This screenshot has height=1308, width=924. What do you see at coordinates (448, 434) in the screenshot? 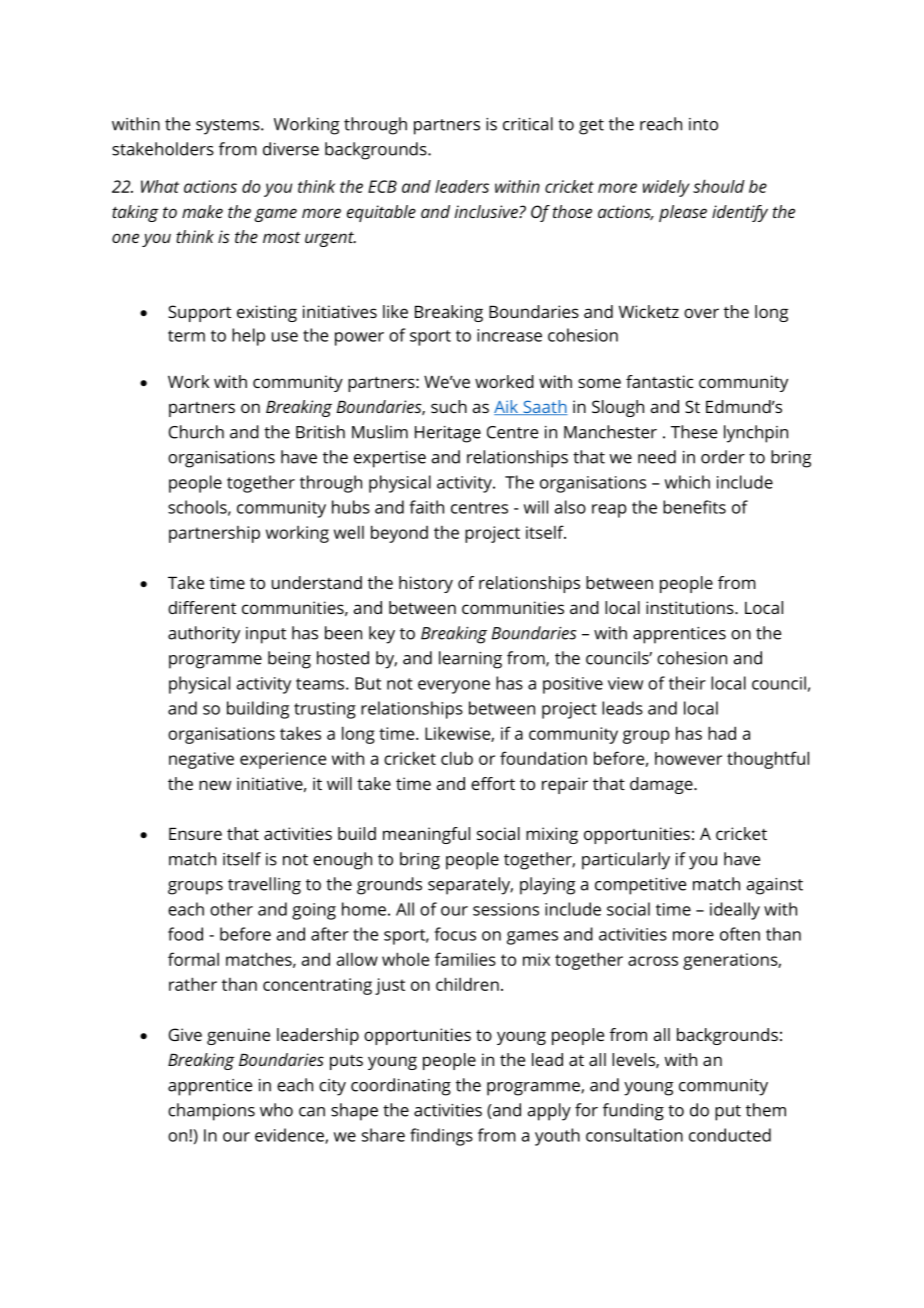
I see `Heritage` at bounding box center [448, 434].
